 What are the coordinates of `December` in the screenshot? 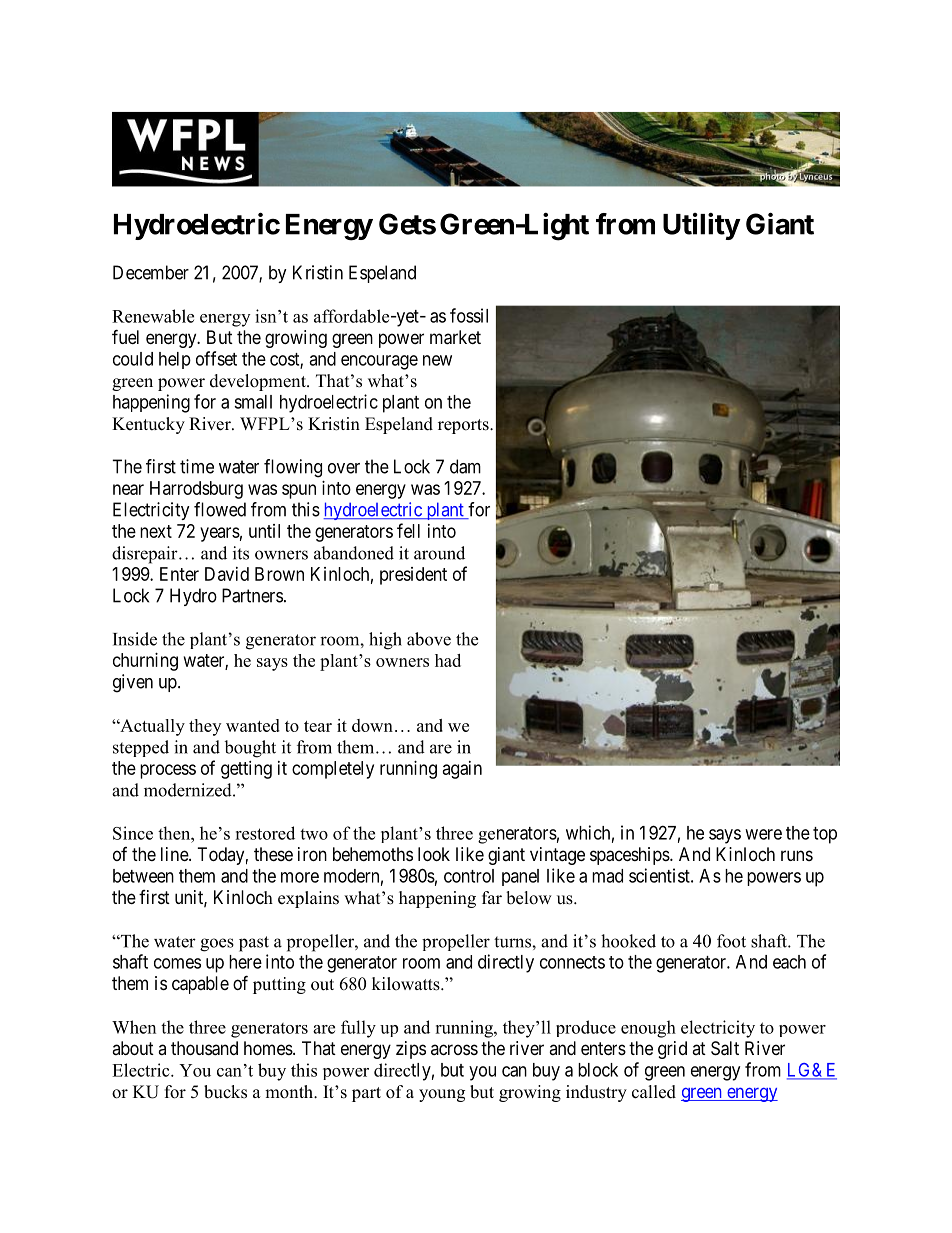 It's located at (151, 272).
